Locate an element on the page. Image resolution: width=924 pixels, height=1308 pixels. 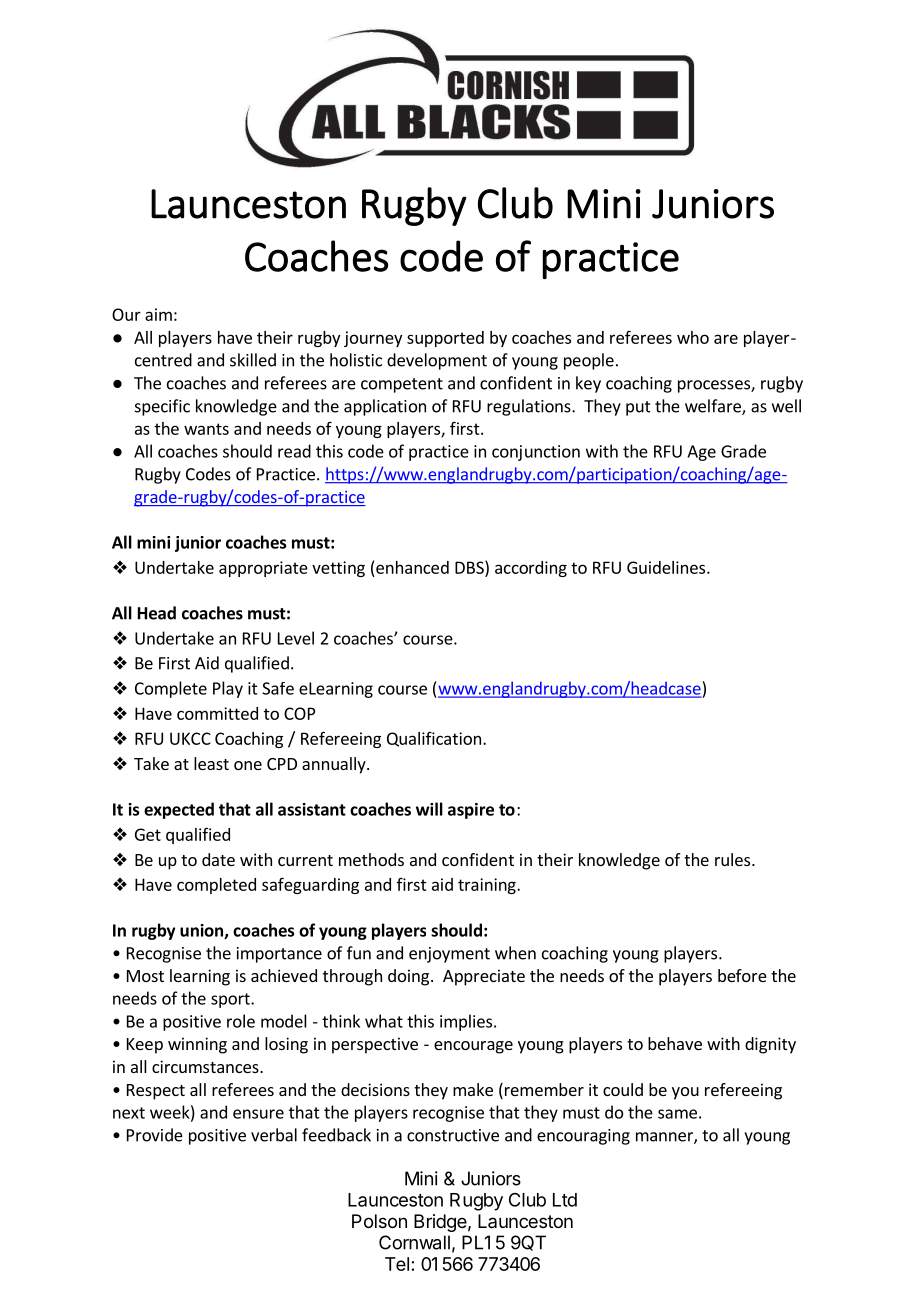
who is located at coordinates (693, 337).
